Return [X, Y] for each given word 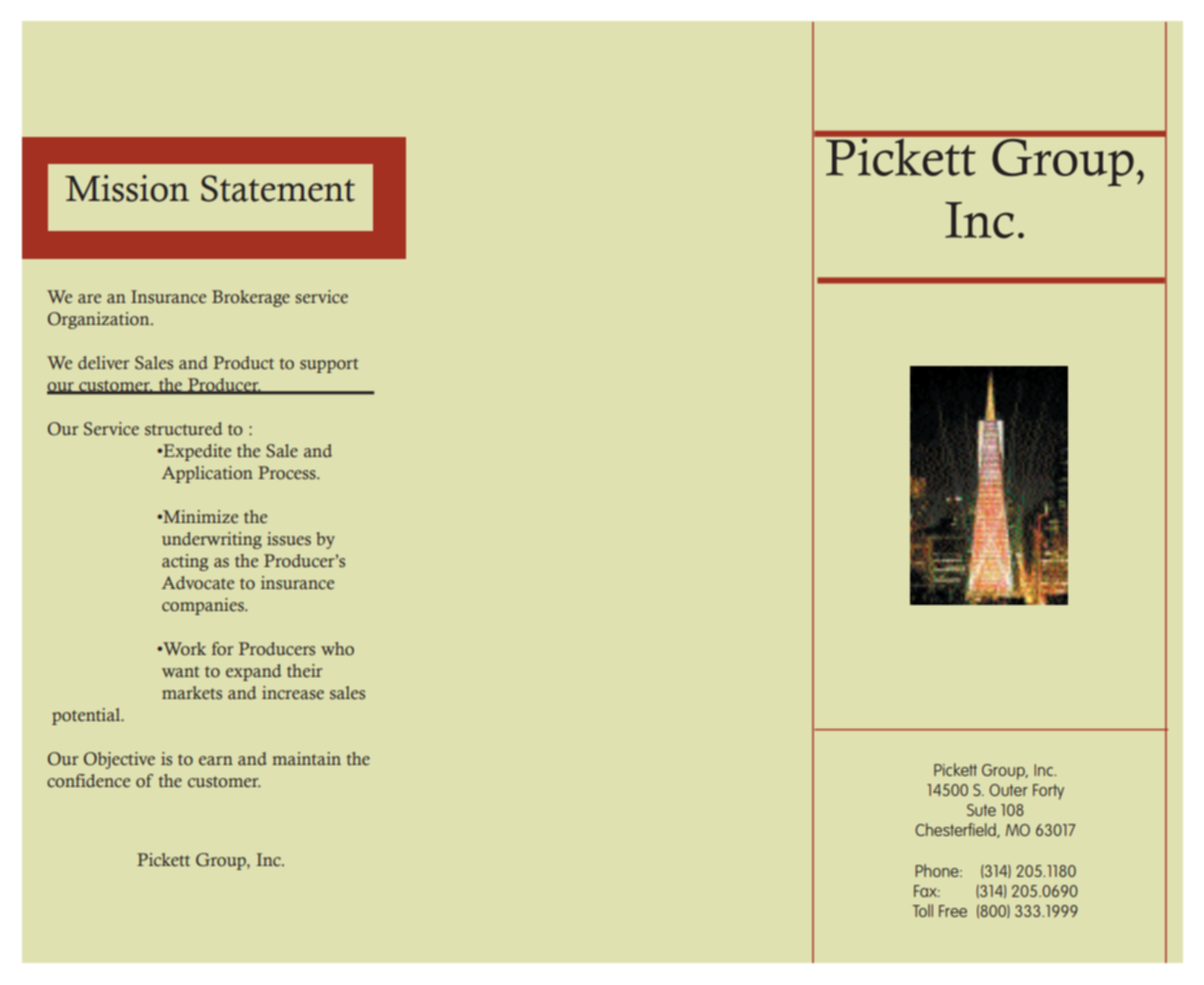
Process [288, 473]
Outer [1008, 790]
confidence [88, 781]
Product [243, 363]
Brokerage [251, 298]
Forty [1048, 792]
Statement [278, 188]
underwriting [212, 540]
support [329, 365]
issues [289, 539]
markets [192, 692]
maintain [306, 758]
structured [184, 429]
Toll [923, 910]
